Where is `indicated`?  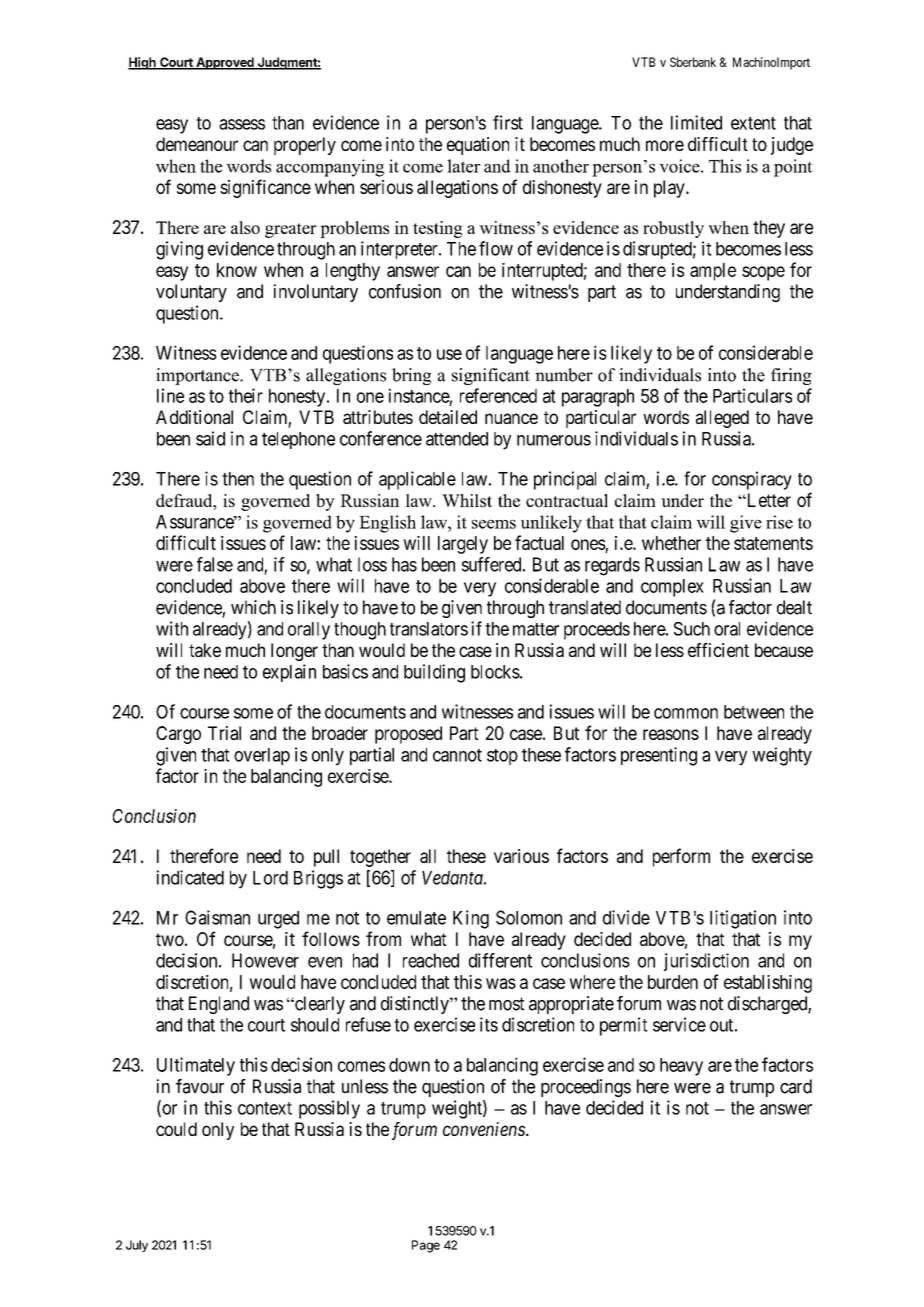
indicated is located at coordinates (190, 877).
